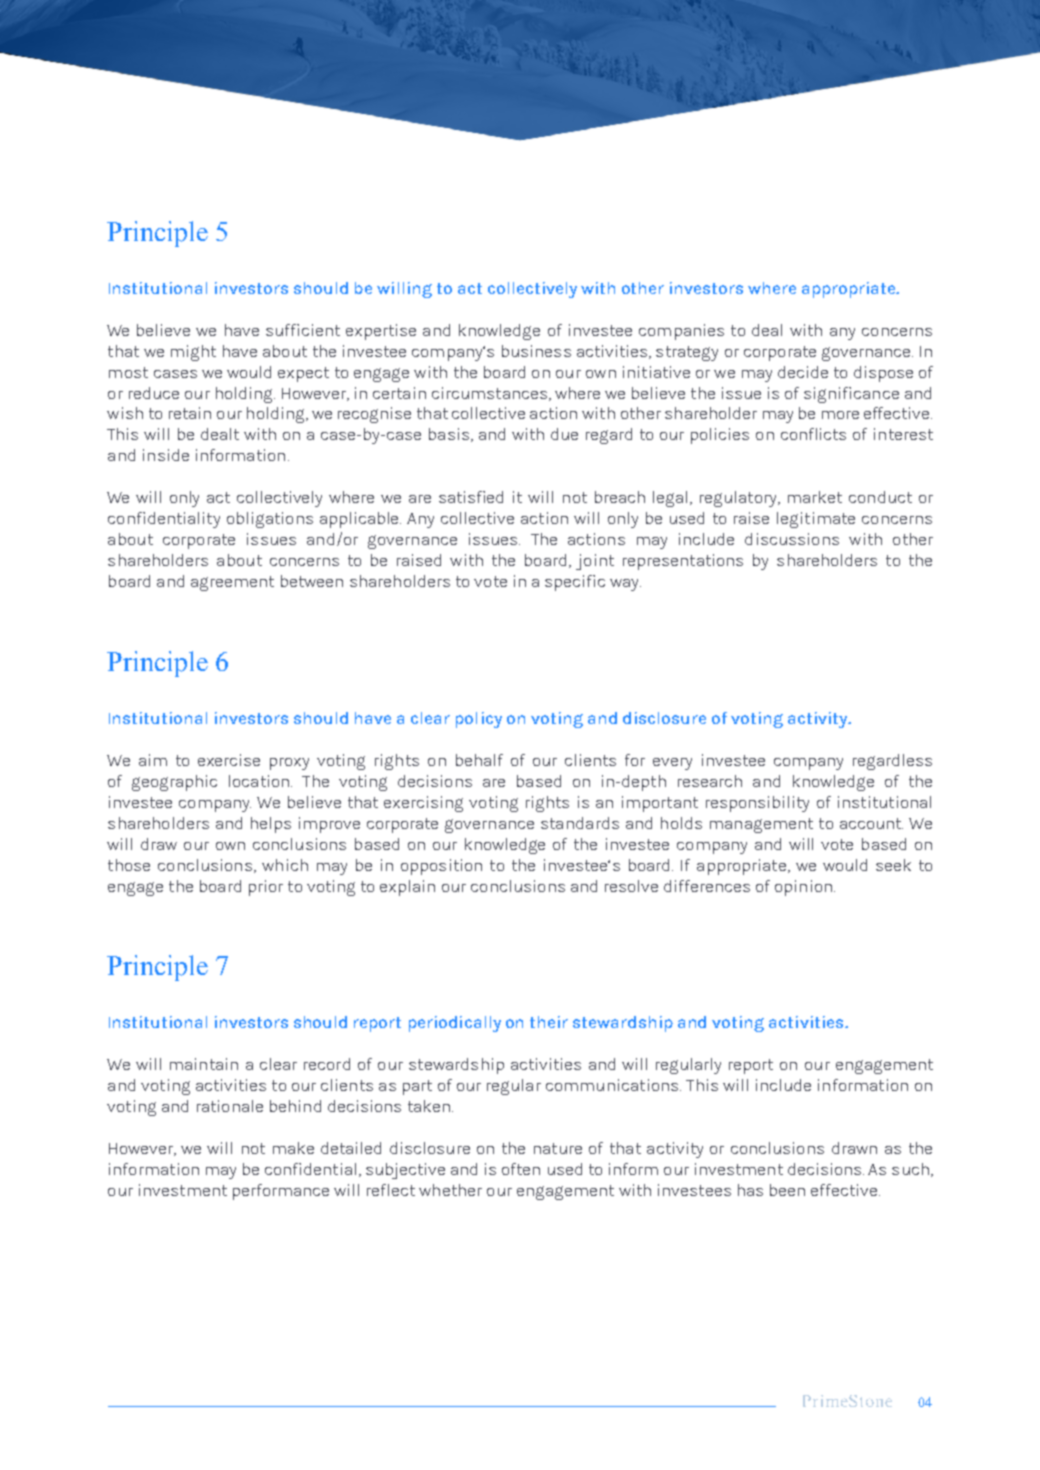 The height and width of the screenshot is (1470, 1040). What do you see at coordinates (536, 351) in the screenshot?
I see `business` at bounding box center [536, 351].
